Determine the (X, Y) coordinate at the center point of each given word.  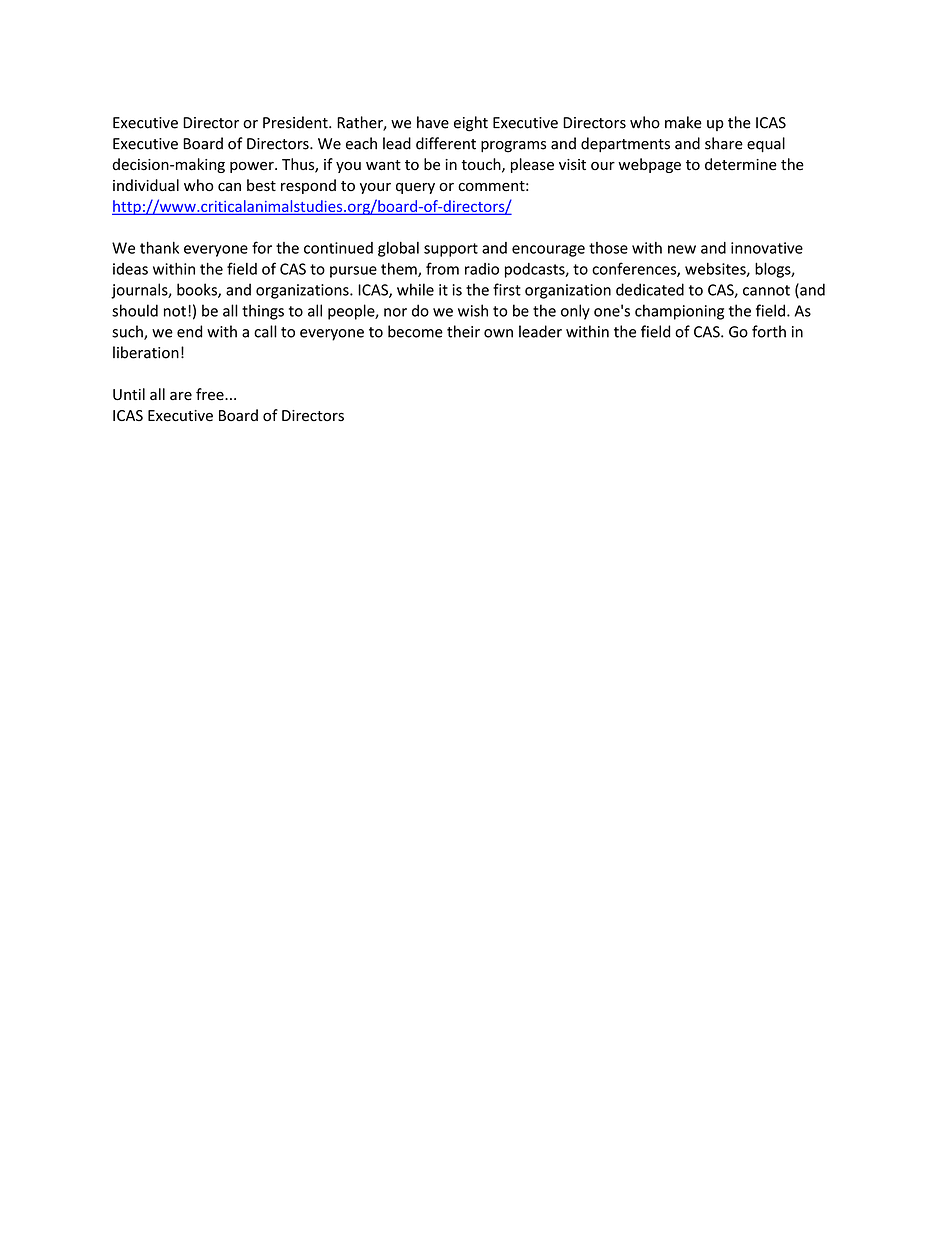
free (211, 394)
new (682, 249)
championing (679, 312)
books (198, 290)
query (415, 188)
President (296, 122)
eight (471, 124)
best (261, 185)
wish (473, 310)
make (683, 122)
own (498, 333)
